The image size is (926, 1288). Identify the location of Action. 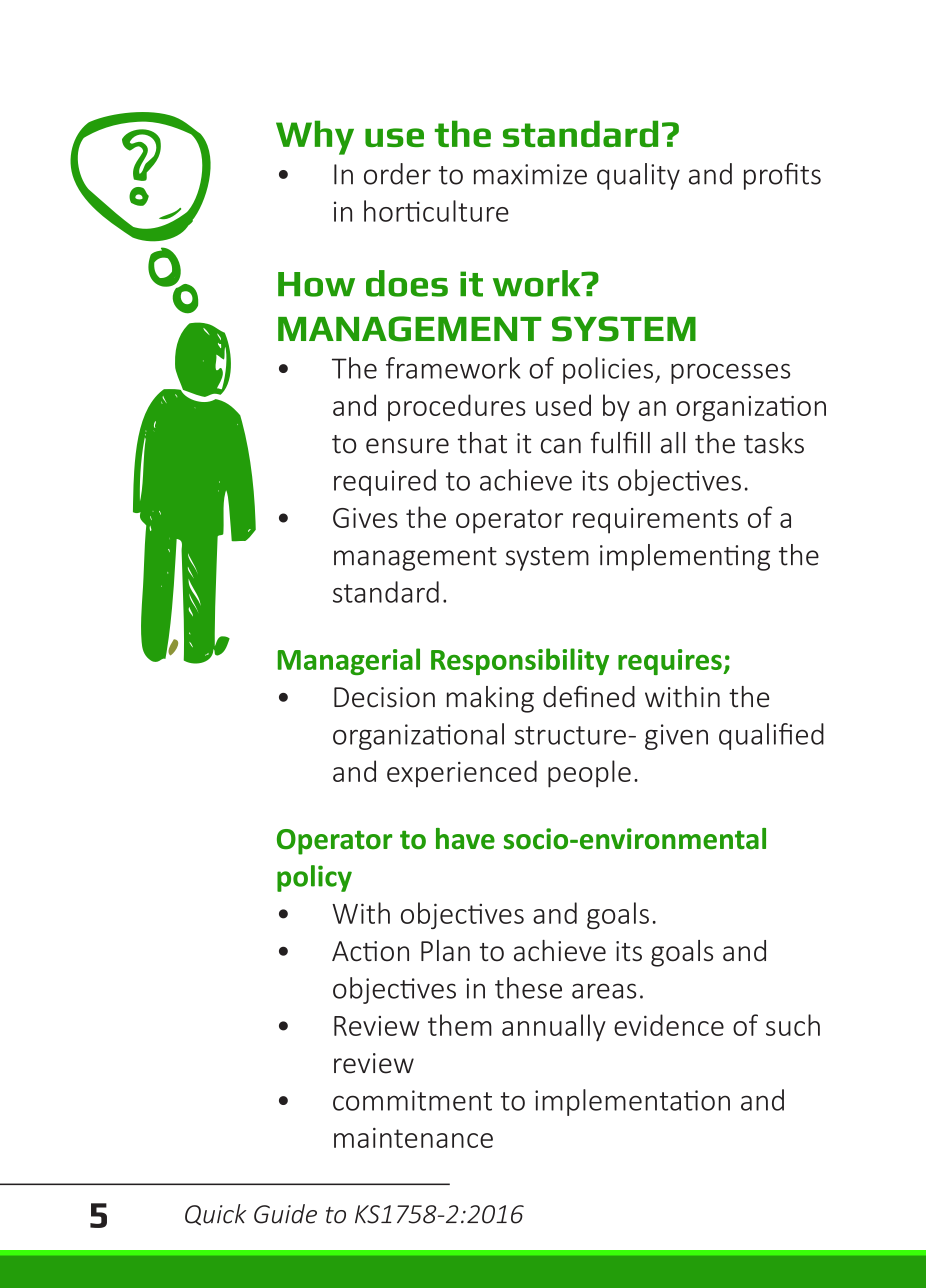
(370, 951).
